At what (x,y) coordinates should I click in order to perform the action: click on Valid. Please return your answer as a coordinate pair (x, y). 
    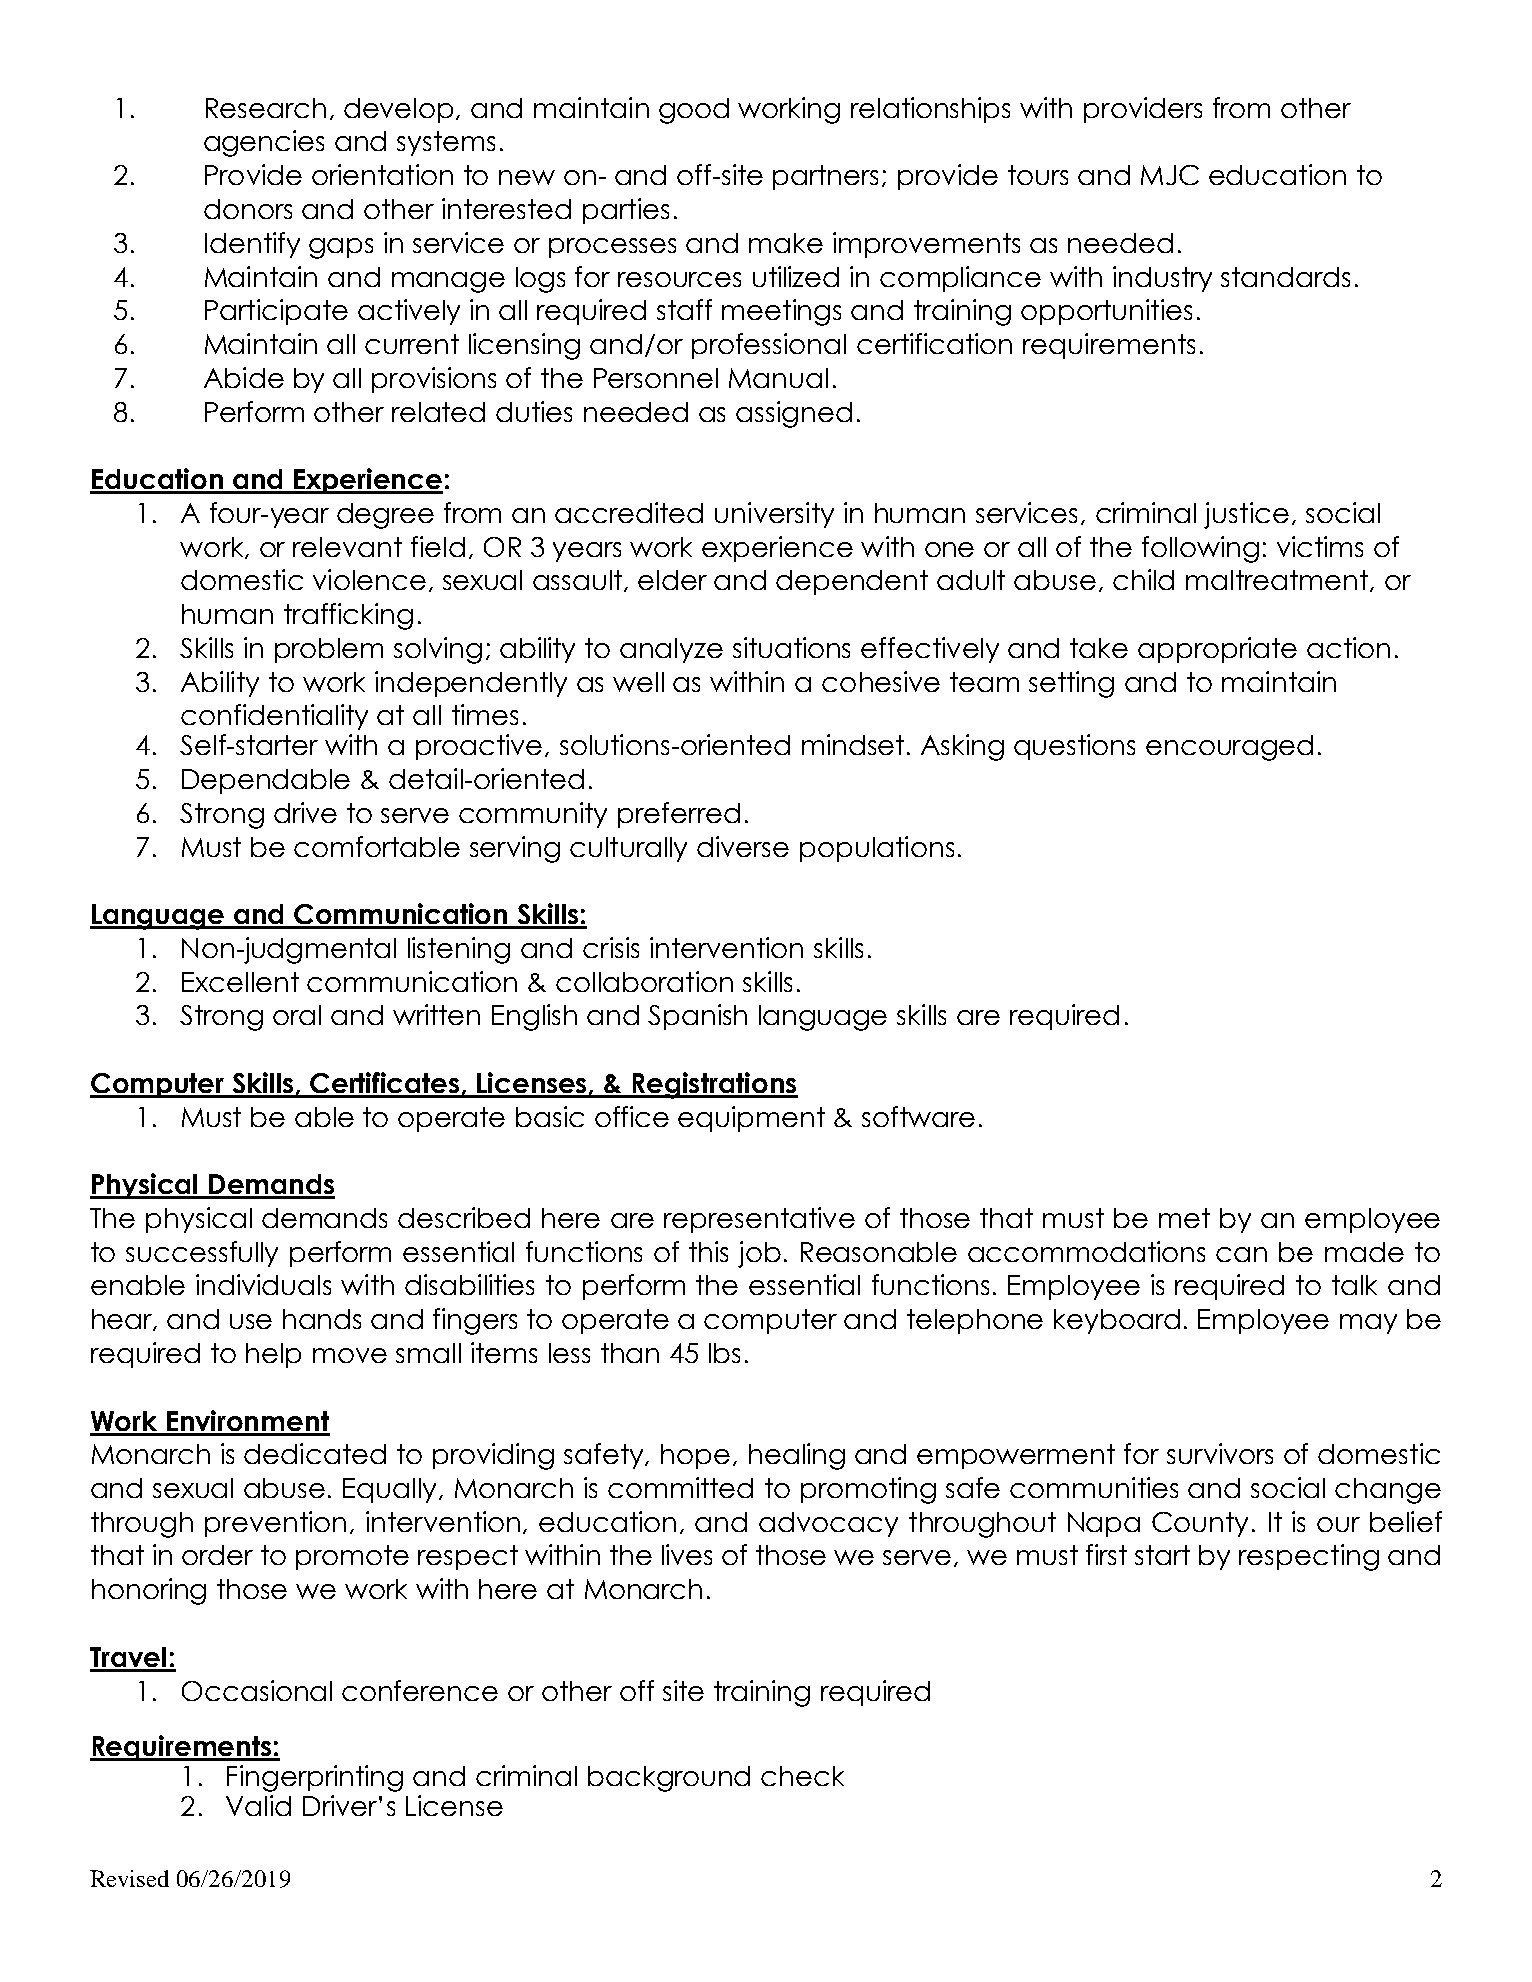
    Looking at the image, I should click on (258, 1805).
